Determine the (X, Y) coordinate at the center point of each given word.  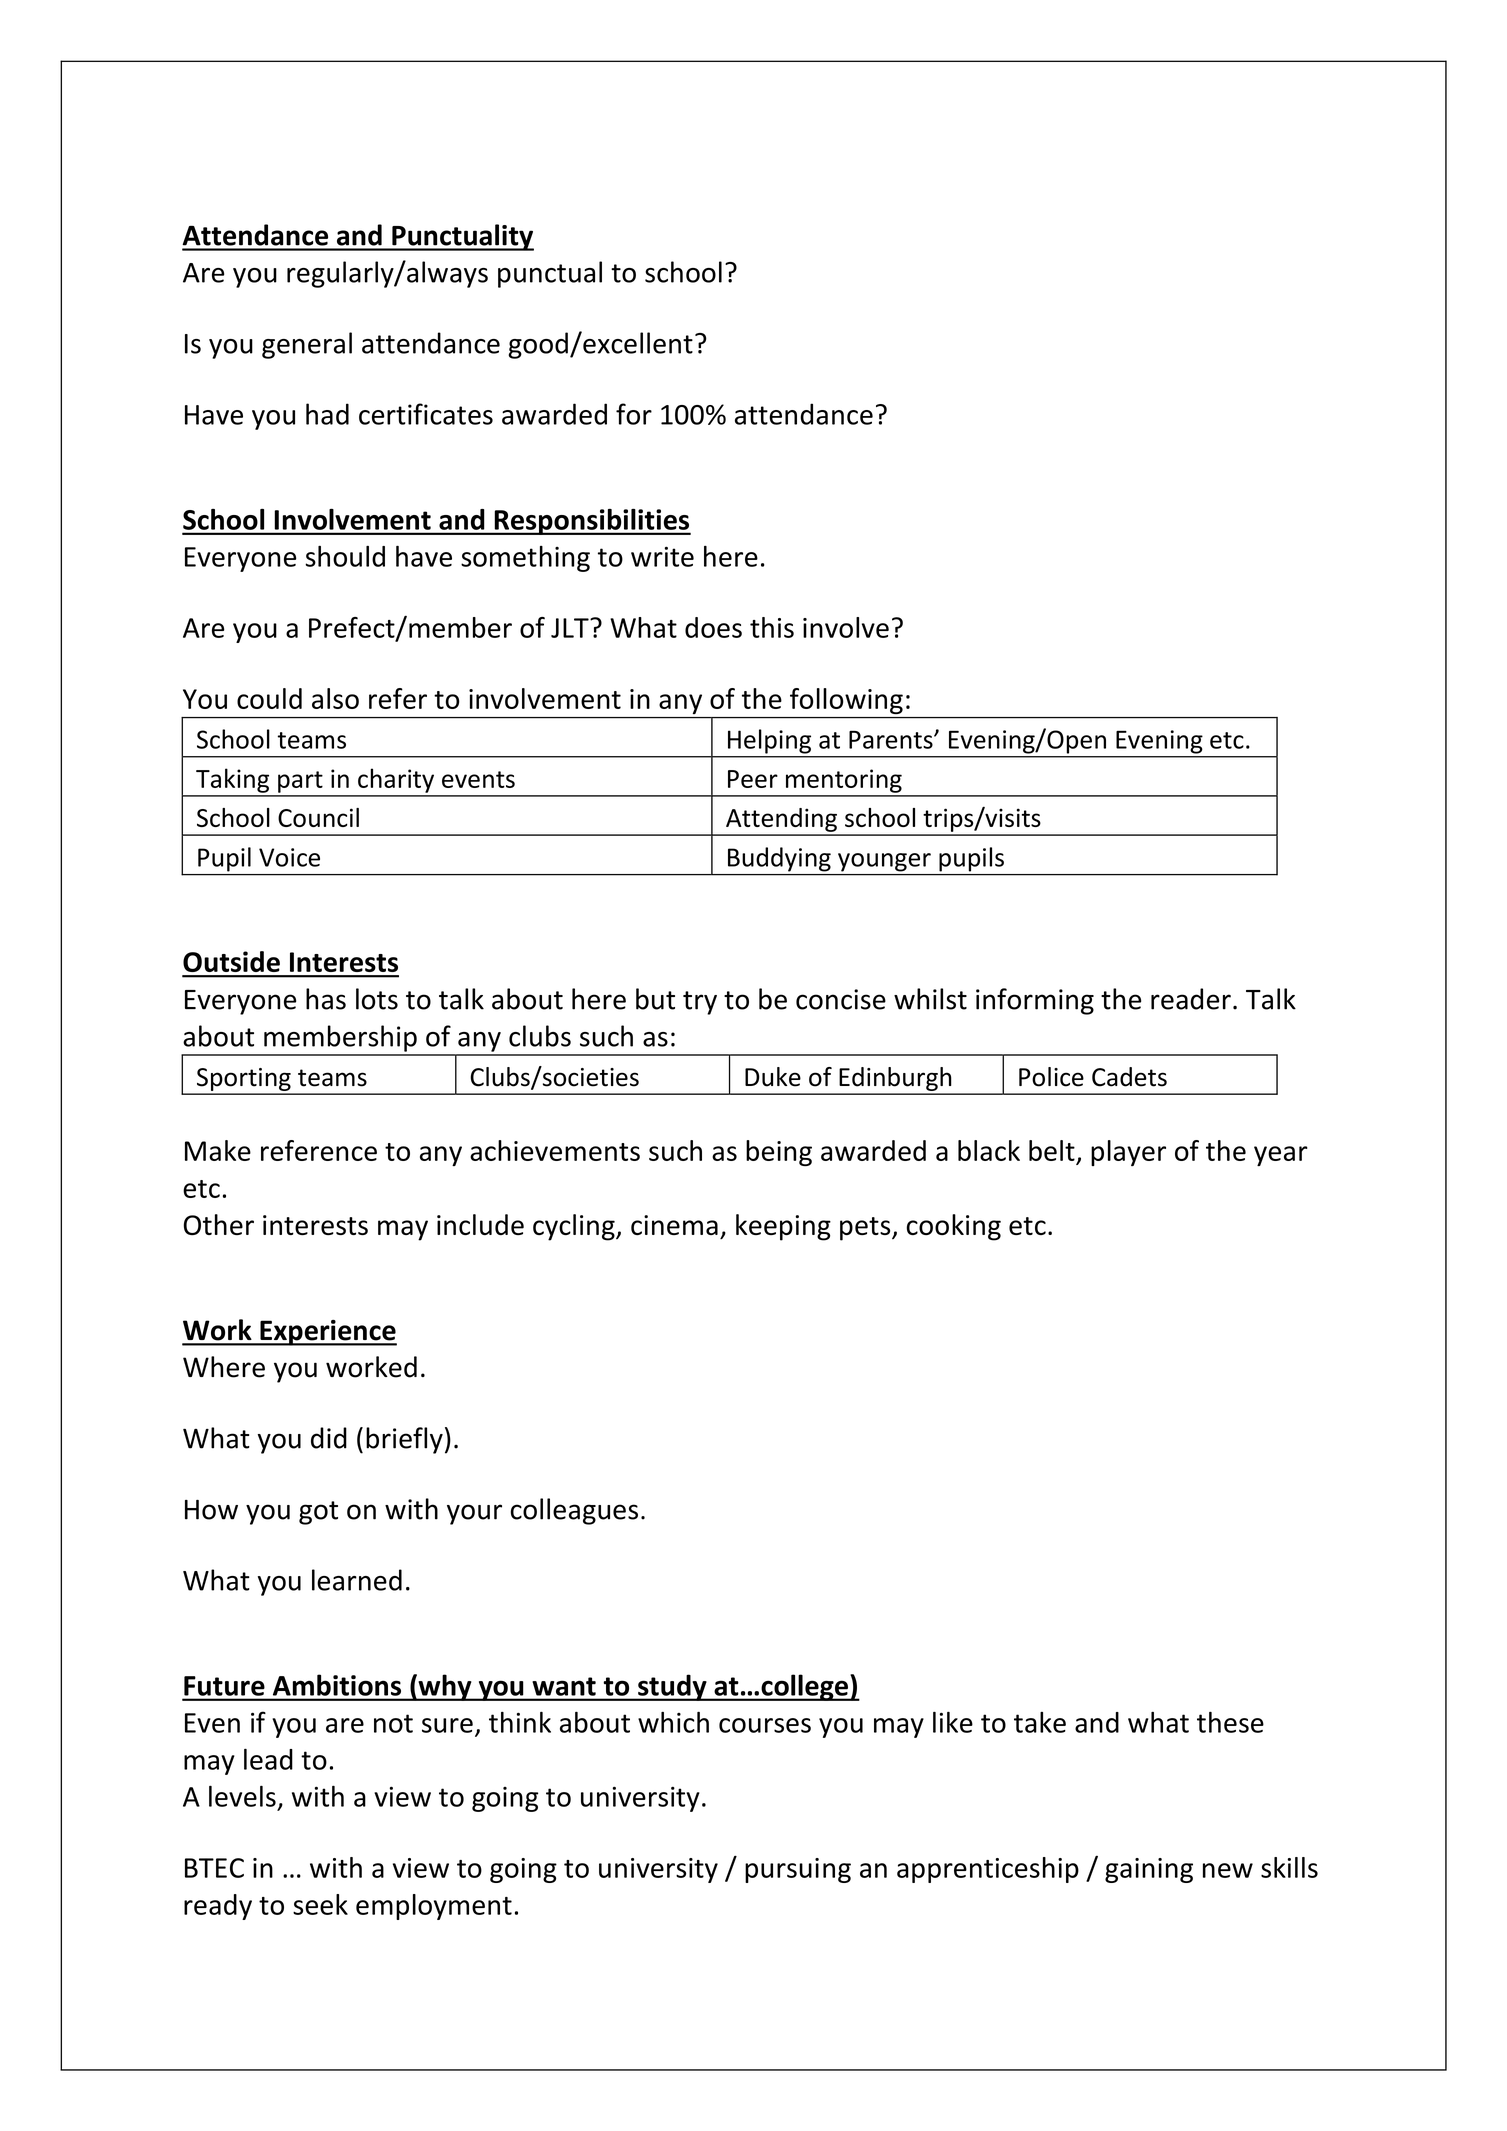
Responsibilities (591, 522)
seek (320, 1904)
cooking (954, 1227)
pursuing (798, 1870)
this (772, 627)
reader (1191, 999)
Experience (327, 1333)
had (327, 414)
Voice (289, 857)
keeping (783, 1227)
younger (884, 862)
